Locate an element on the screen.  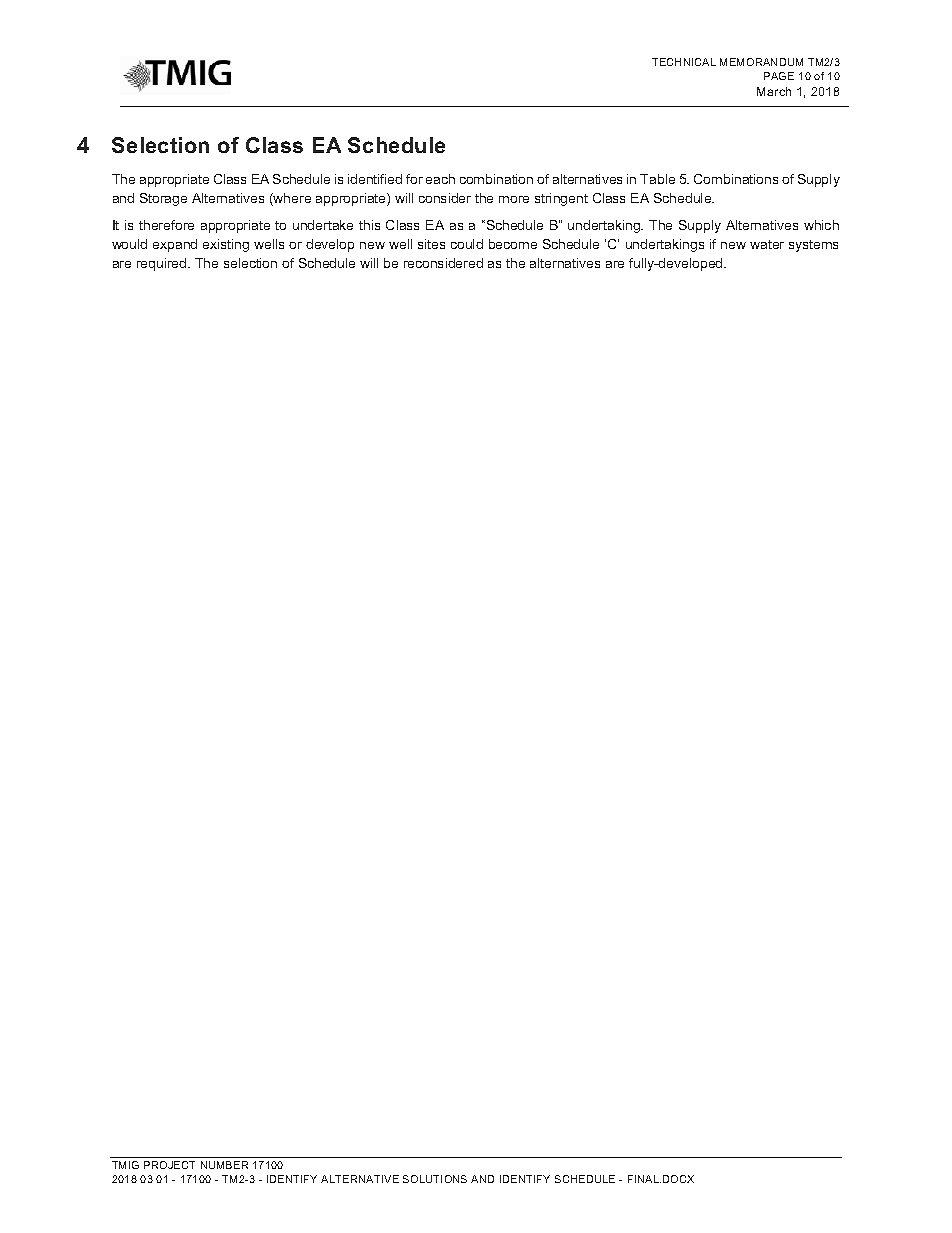
become is located at coordinates (513, 244).
